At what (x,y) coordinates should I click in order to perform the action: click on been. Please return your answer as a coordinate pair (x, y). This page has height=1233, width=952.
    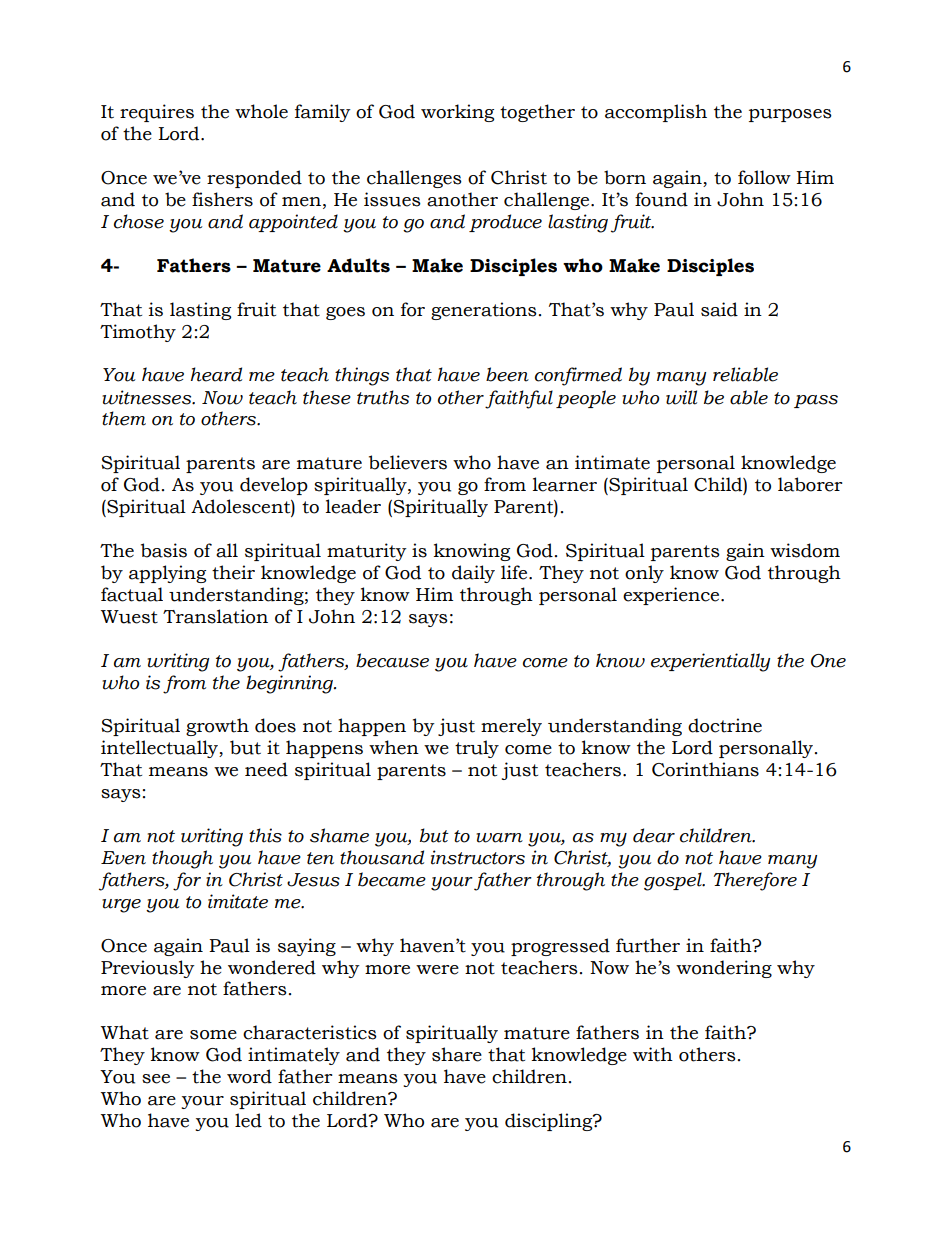
    Looking at the image, I should click on (507, 374).
